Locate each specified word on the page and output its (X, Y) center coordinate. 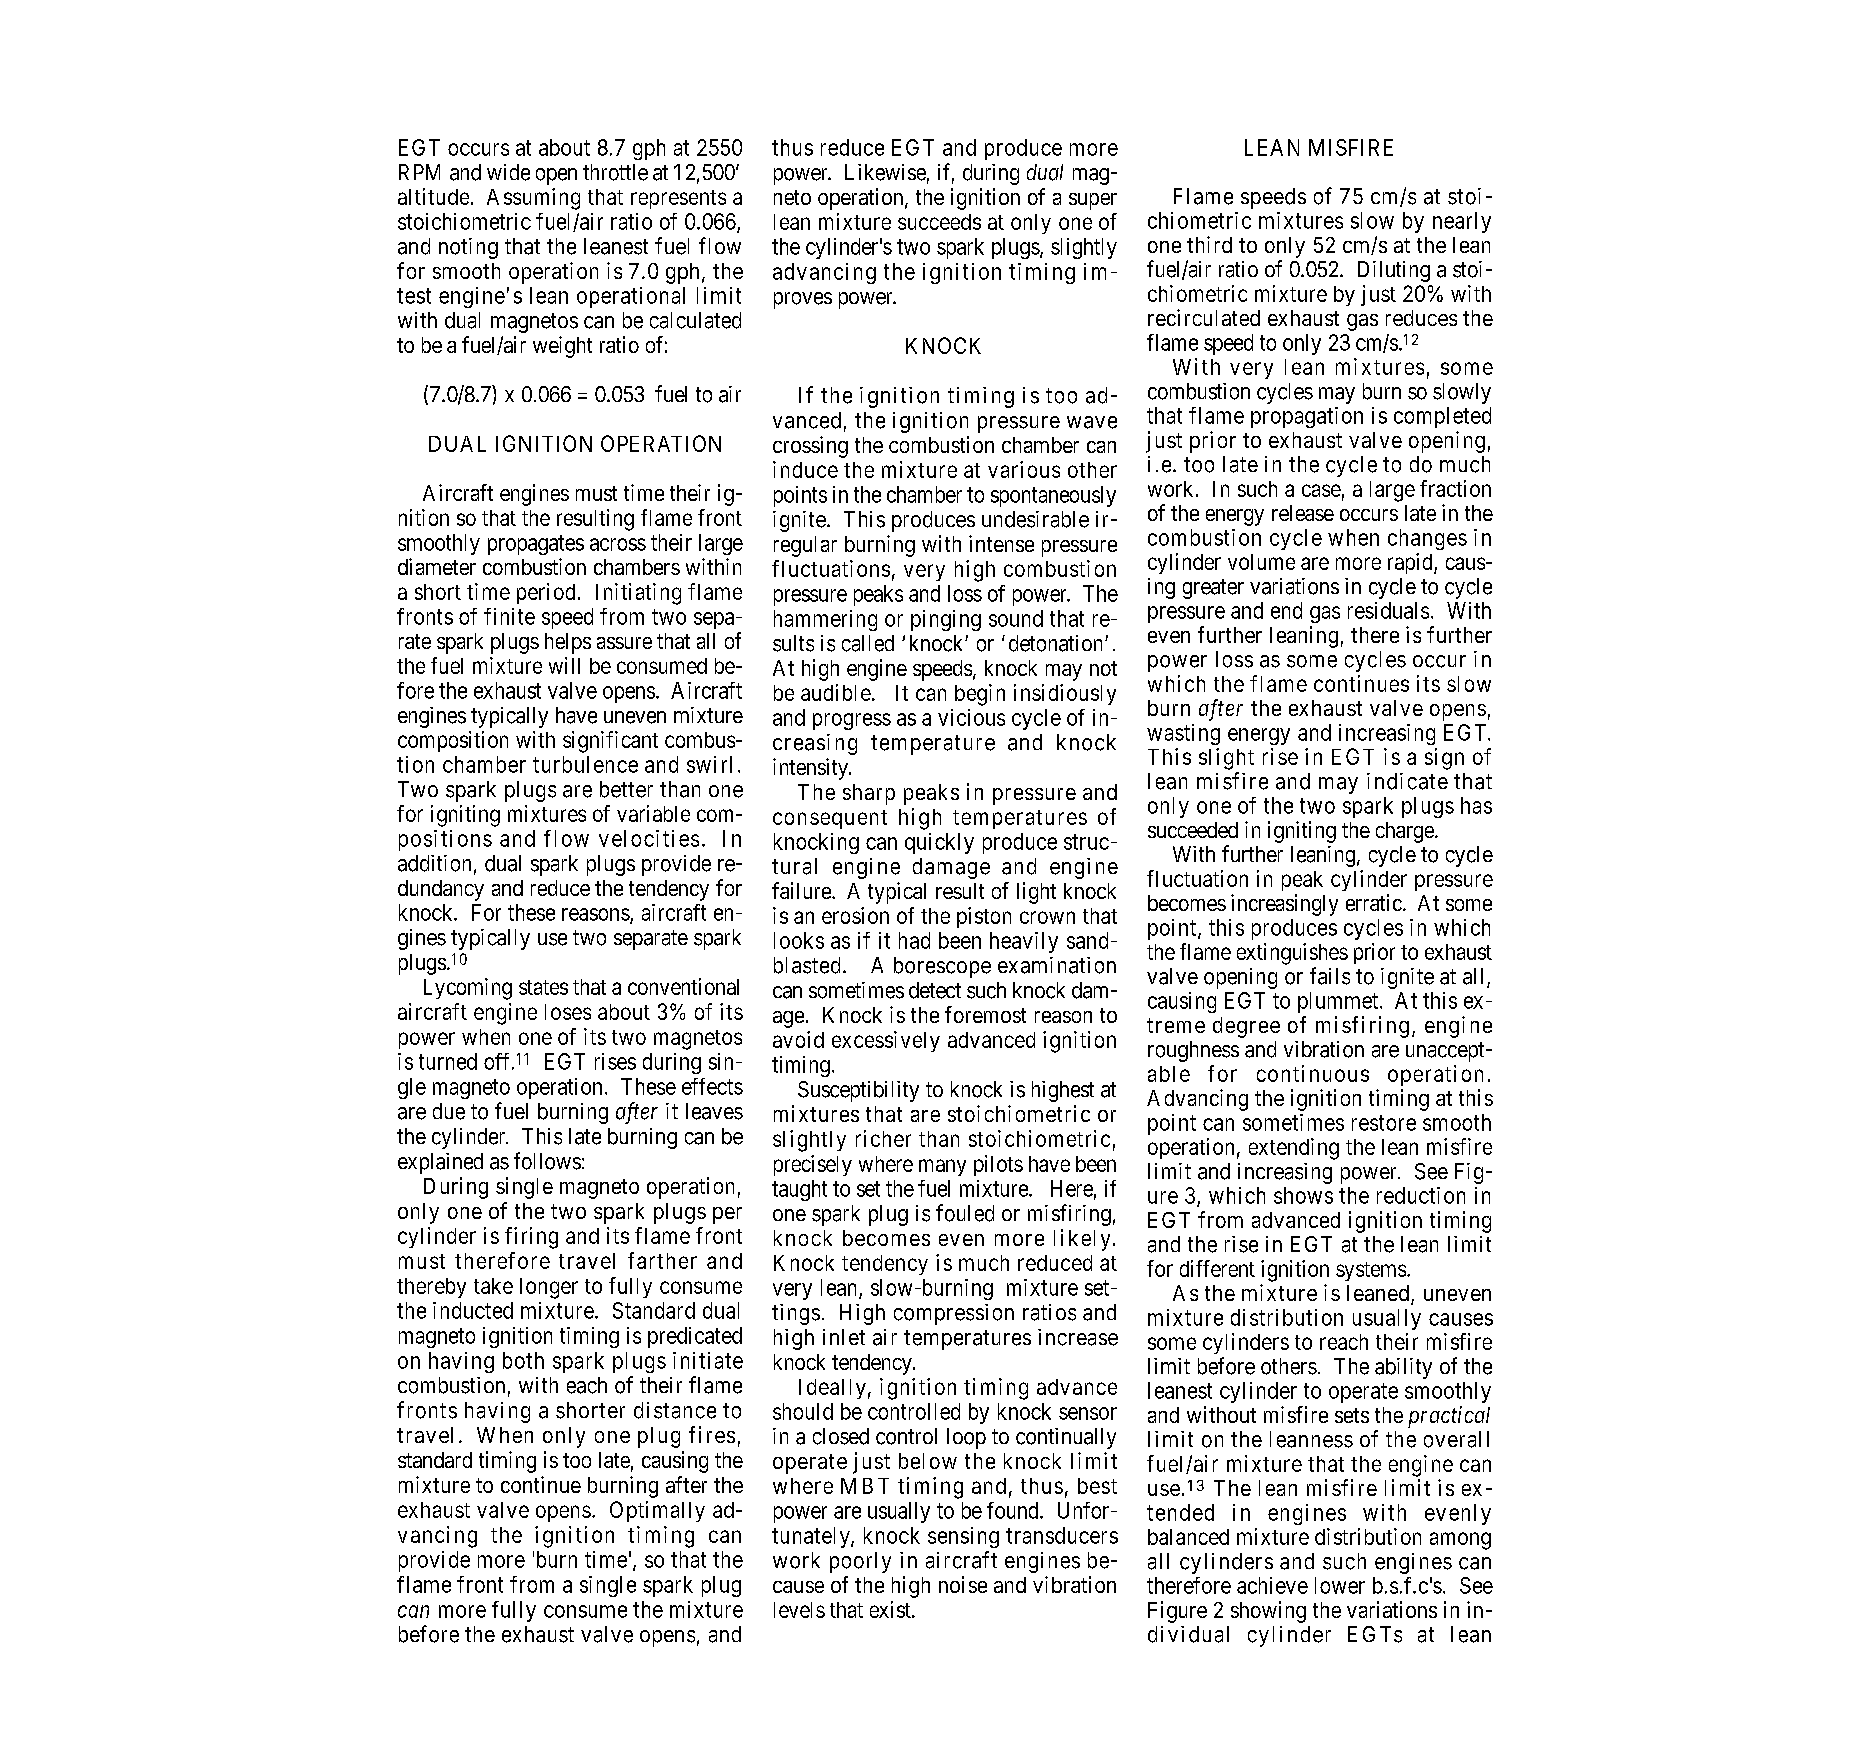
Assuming (533, 199)
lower (1340, 1585)
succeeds (939, 222)
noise (963, 1584)
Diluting (1394, 271)
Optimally (657, 1511)
